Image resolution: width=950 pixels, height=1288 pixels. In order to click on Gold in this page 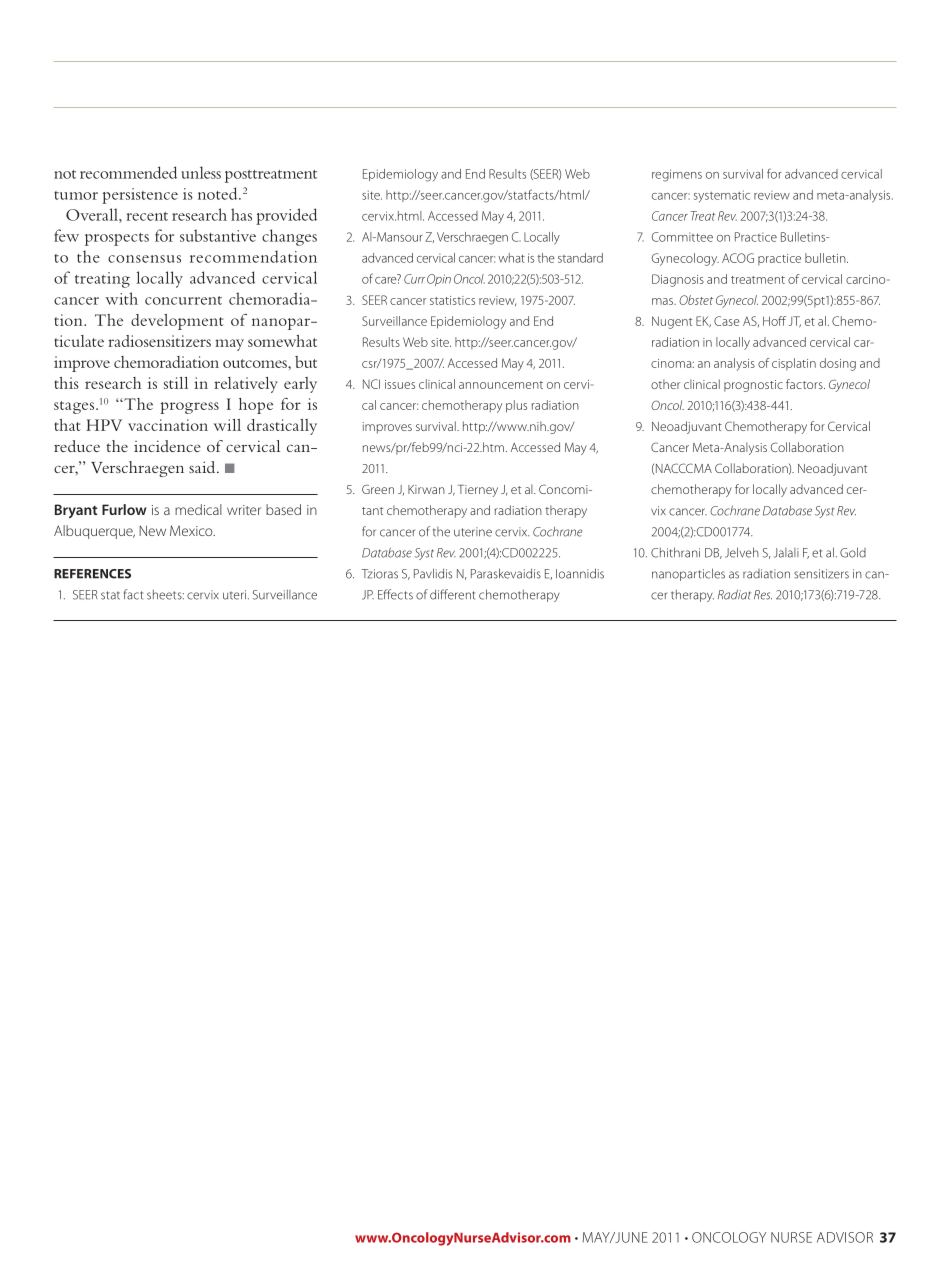, I will do `click(853, 552)`.
